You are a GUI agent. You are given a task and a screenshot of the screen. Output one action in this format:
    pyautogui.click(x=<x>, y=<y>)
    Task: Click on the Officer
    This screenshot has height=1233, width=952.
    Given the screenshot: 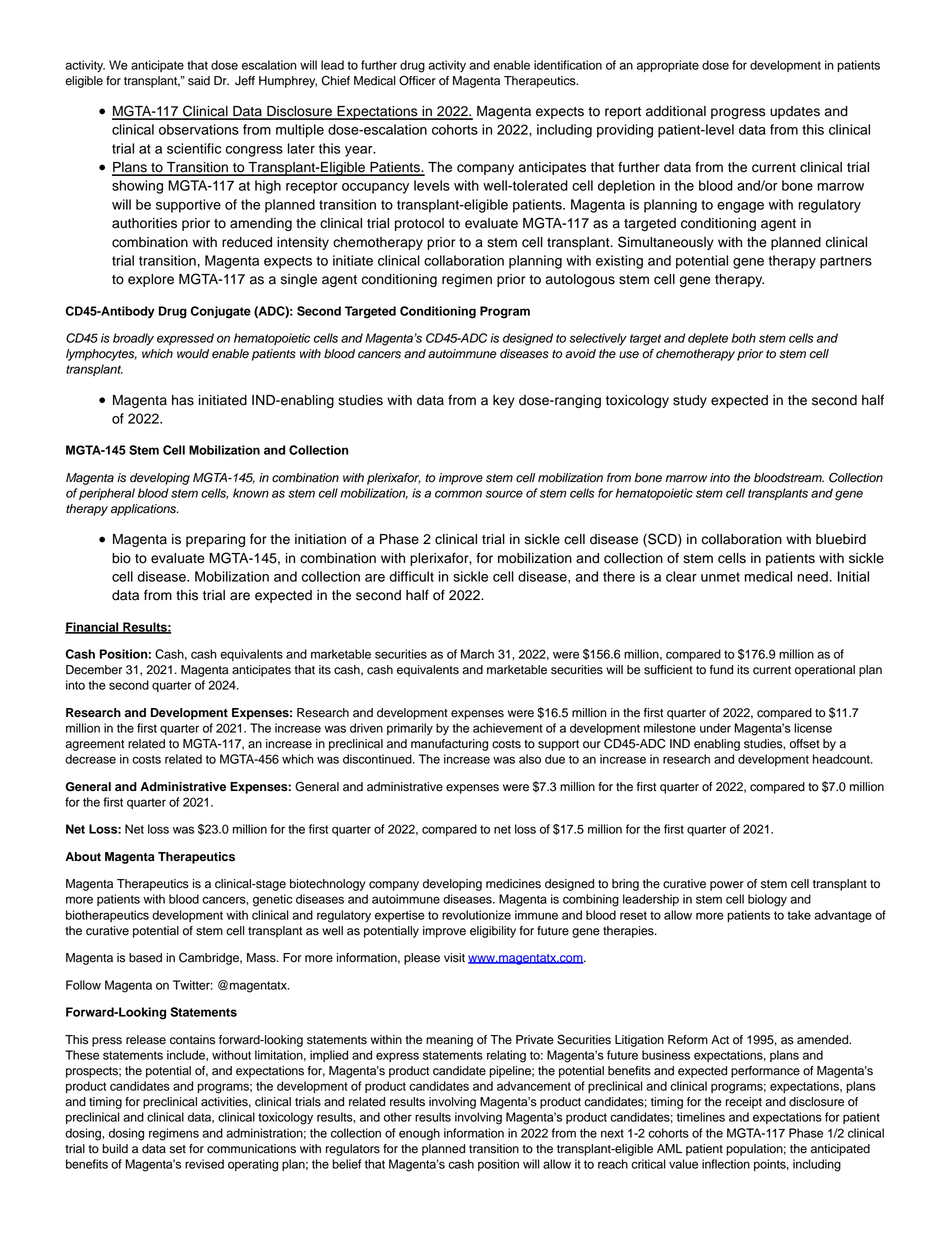 What is the action you would take?
    pyautogui.click(x=417, y=80)
